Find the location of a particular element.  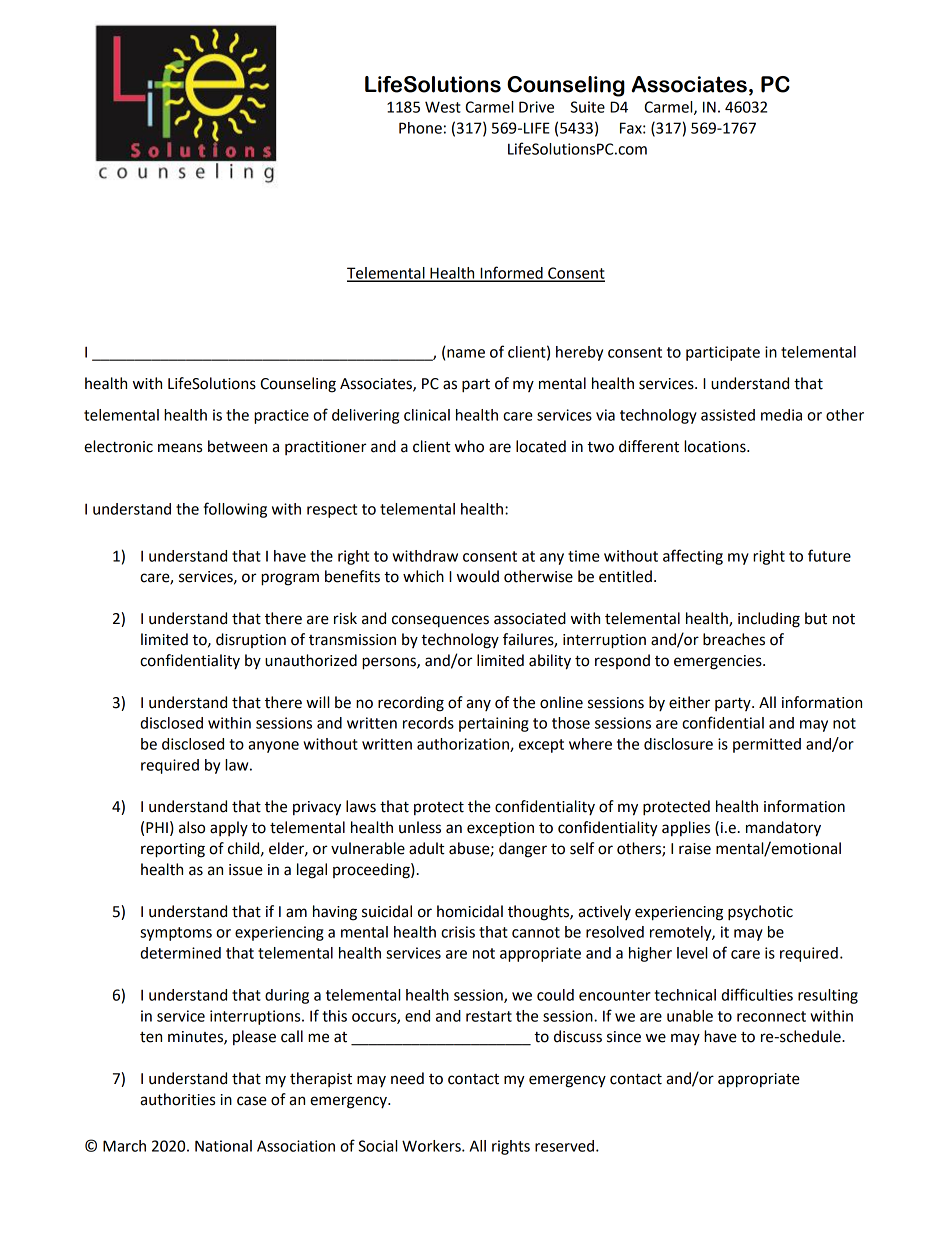

assisted is located at coordinates (728, 415).
